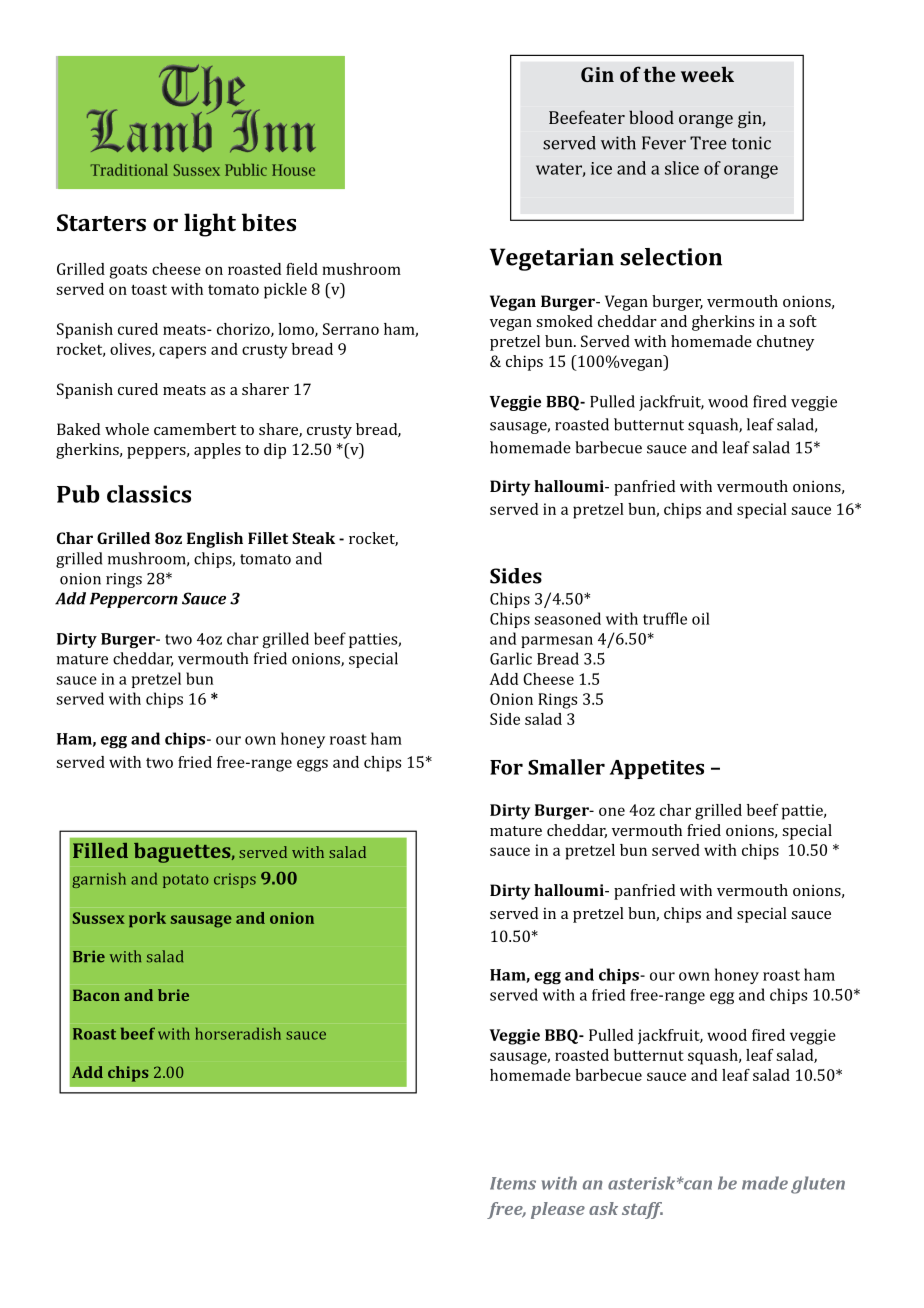  Describe the element at coordinates (147, 919) in the screenshot. I see `pork` at that location.
